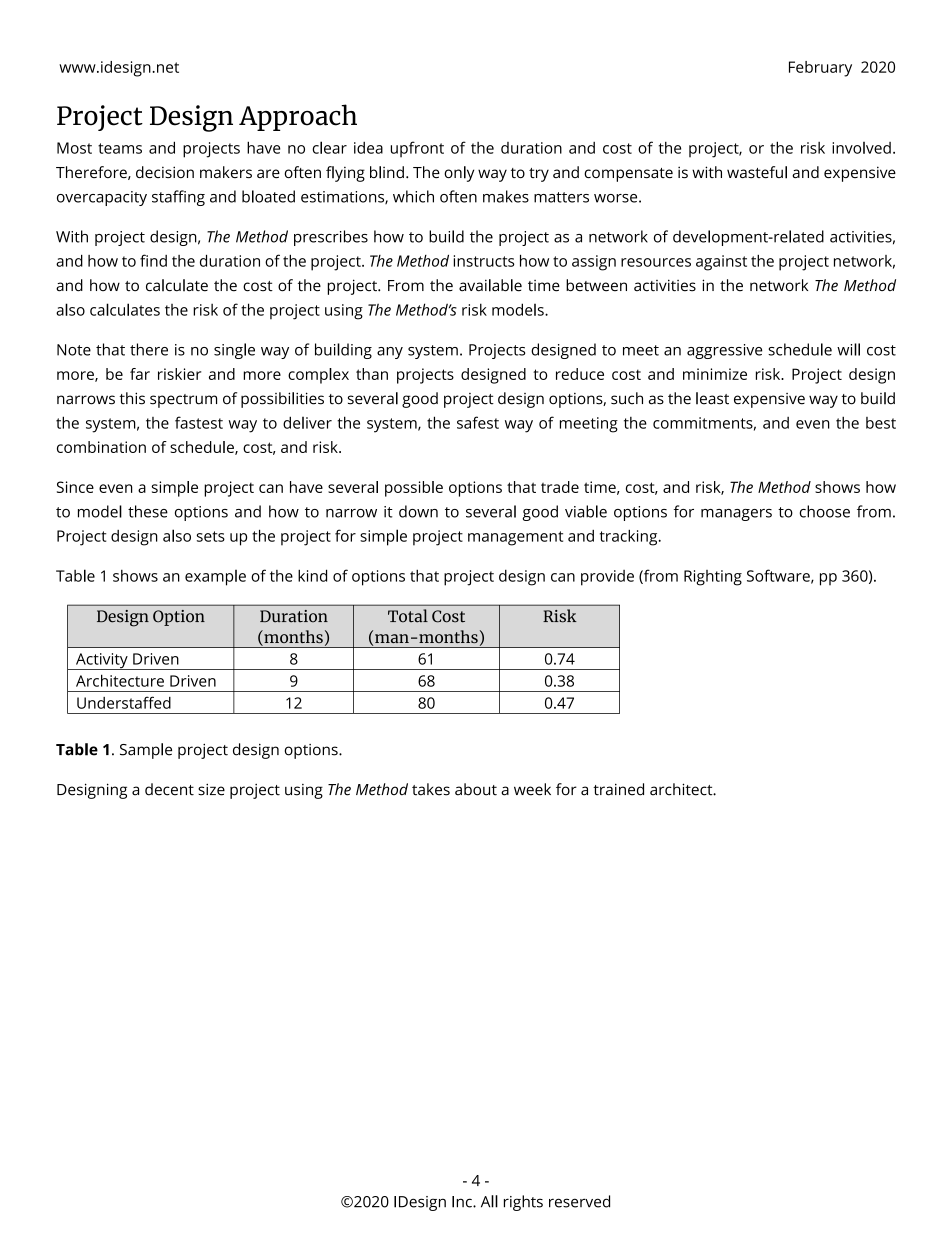 The width and height of the page is (952, 1233). I want to click on fastest, so click(199, 422).
